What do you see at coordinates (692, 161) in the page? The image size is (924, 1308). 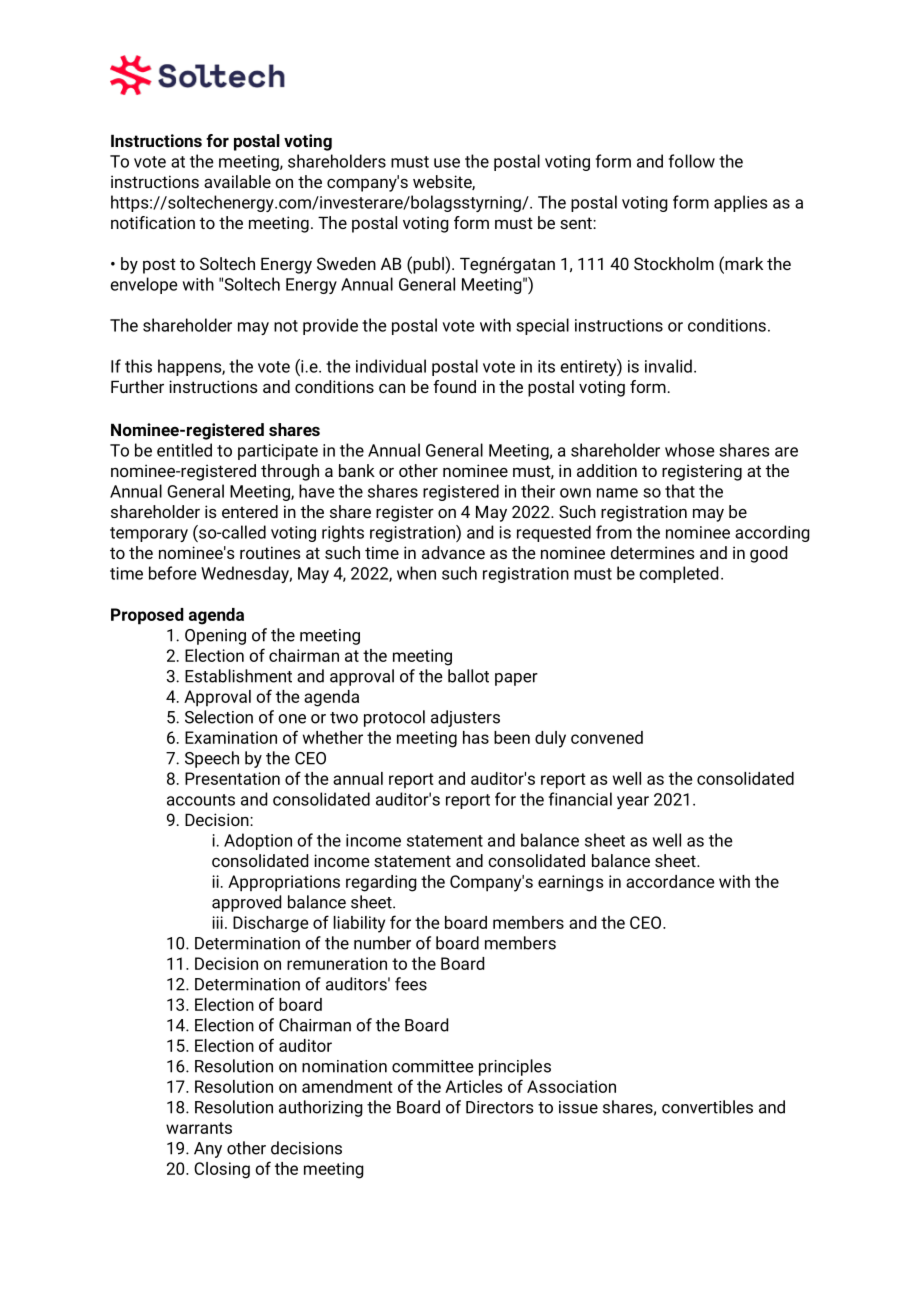 I see `follow` at bounding box center [692, 161].
